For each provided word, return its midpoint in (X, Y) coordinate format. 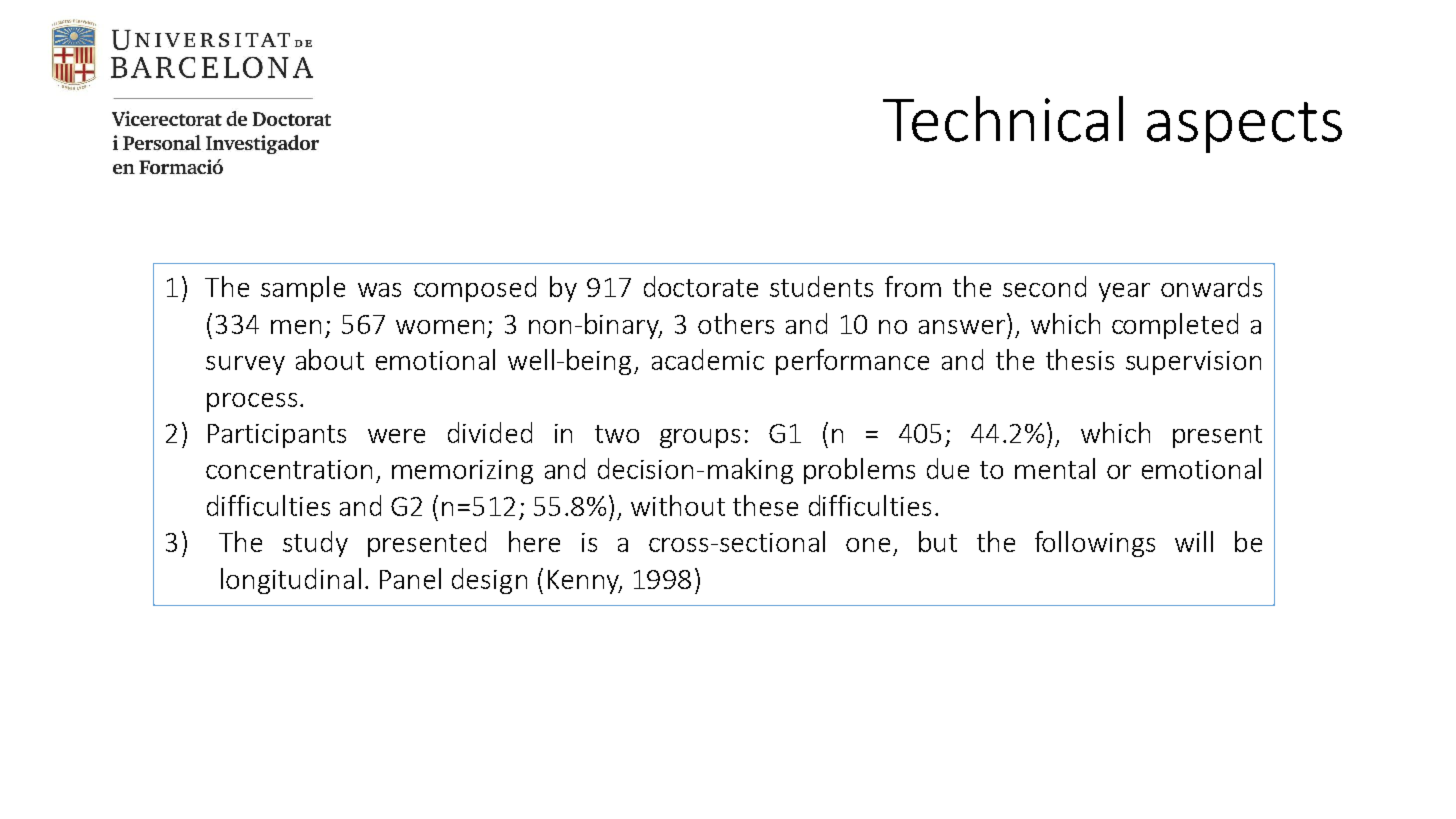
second (1044, 286)
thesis (1080, 359)
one (868, 545)
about (330, 359)
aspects (1244, 127)
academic (708, 359)
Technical (1003, 119)
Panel (410, 578)
